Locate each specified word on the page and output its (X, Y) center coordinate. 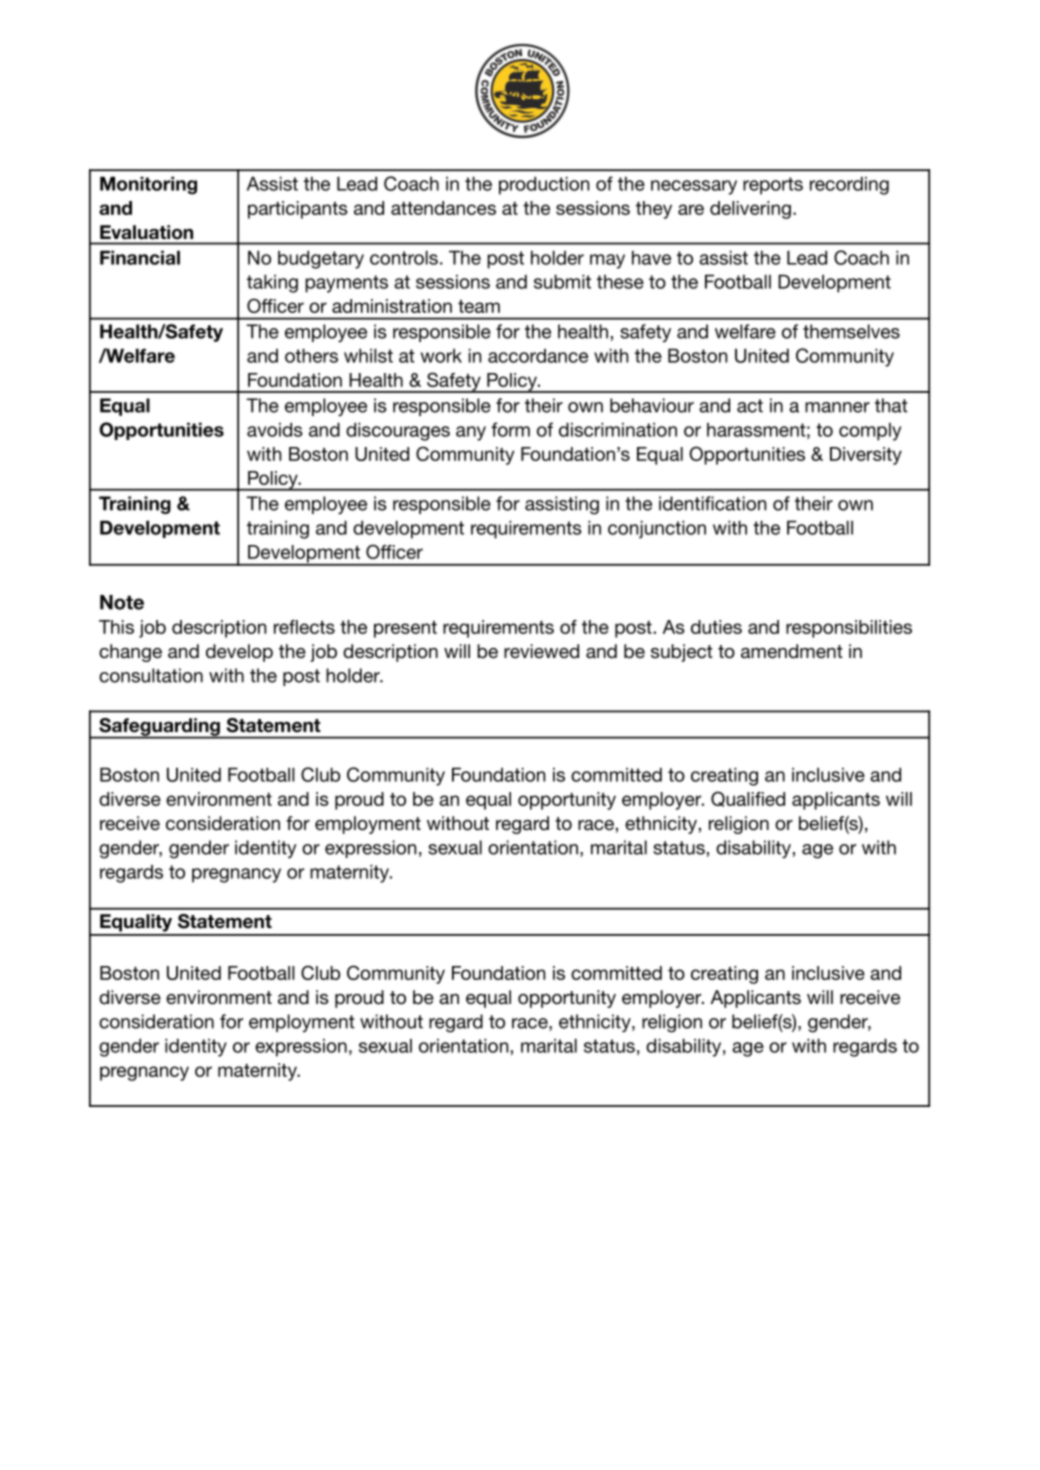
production (544, 185)
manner (837, 407)
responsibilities (849, 629)
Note (122, 602)
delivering (750, 210)
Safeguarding (159, 728)
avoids (275, 429)
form (510, 429)
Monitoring (148, 185)
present (405, 629)
